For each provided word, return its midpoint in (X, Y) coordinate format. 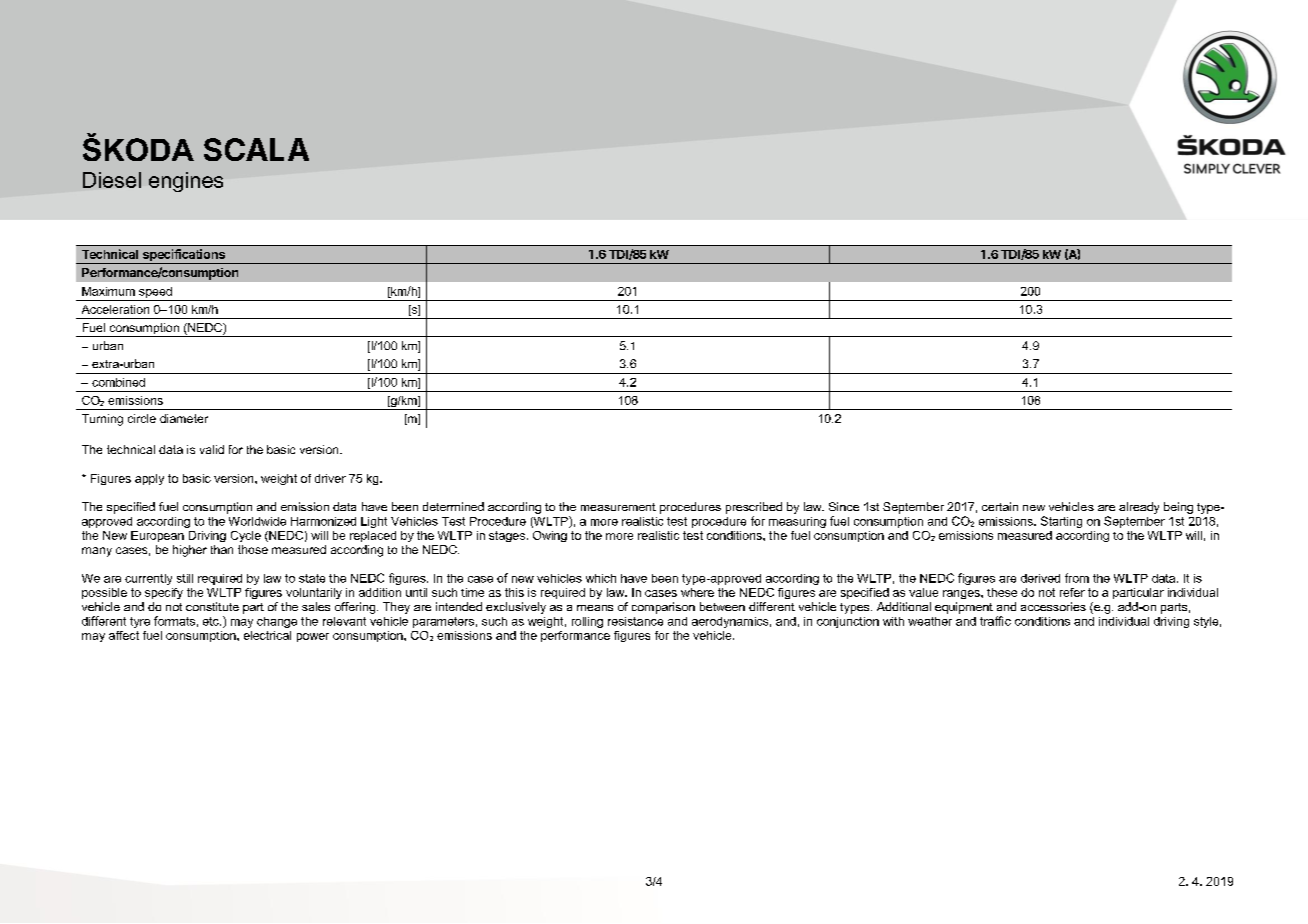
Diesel (112, 180)
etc (212, 621)
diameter (184, 418)
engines (186, 182)
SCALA (256, 149)
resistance (635, 621)
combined (118, 382)
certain (1000, 506)
